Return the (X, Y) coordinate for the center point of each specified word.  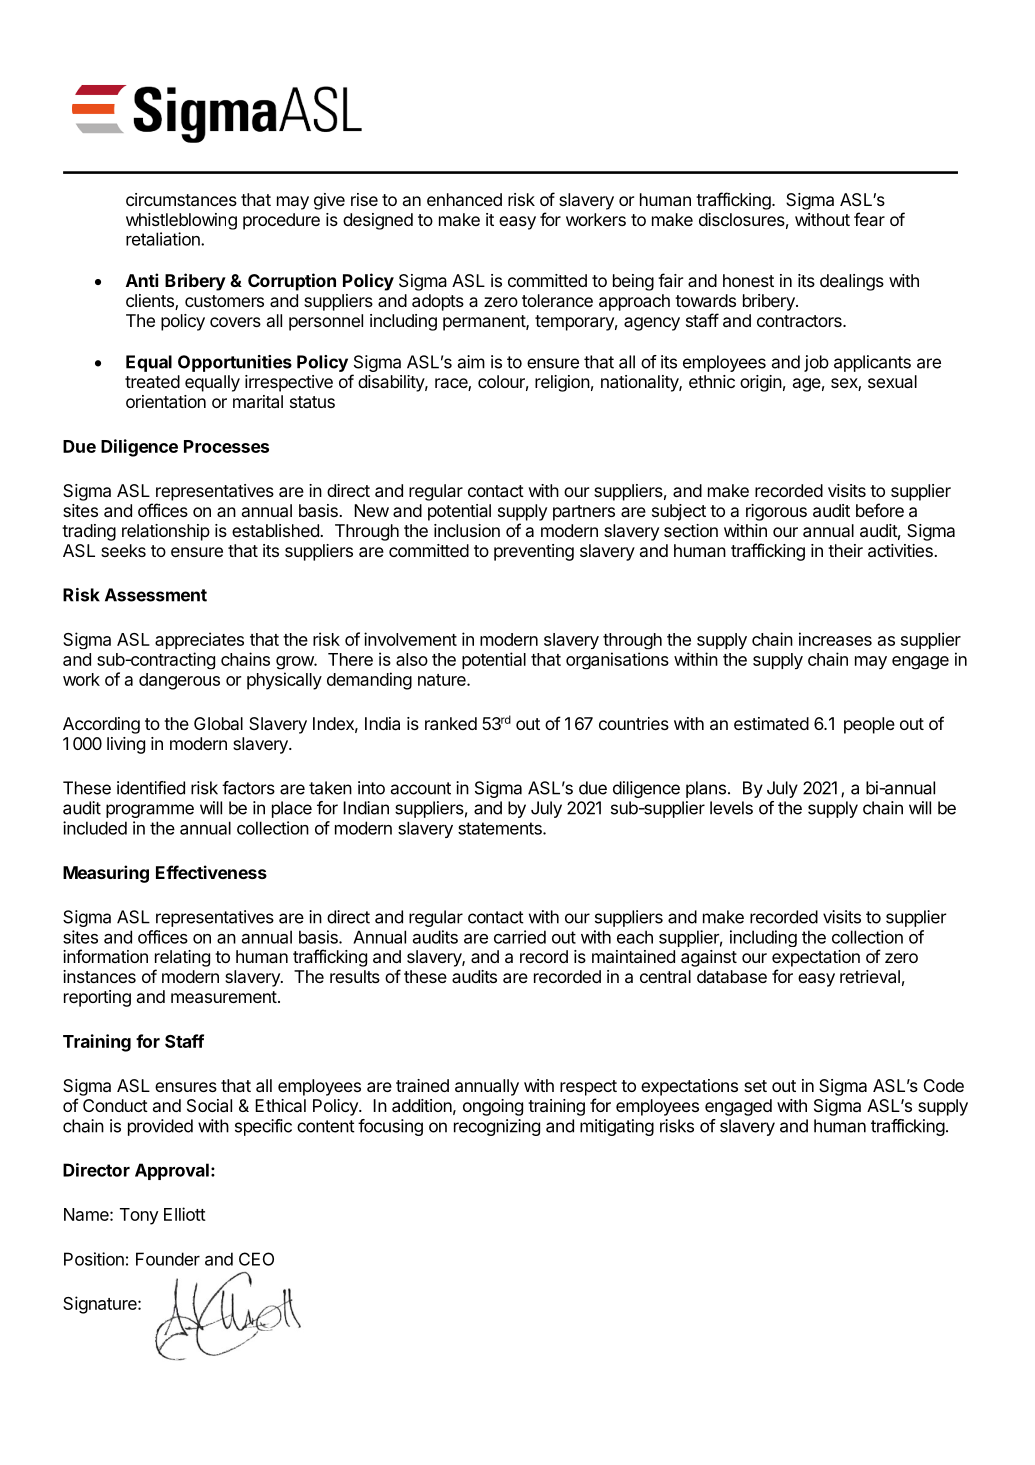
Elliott (185, 1214)
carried (520, 937)
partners (584, 513)
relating (182, 958)
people (869, 725)
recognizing (497, 1127)
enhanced (464, 199)
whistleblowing (181, 221)
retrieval (870, 976)
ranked (451, 723)
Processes (226, 446)
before (880, 510)
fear (869, 219)
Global (218, 723)
